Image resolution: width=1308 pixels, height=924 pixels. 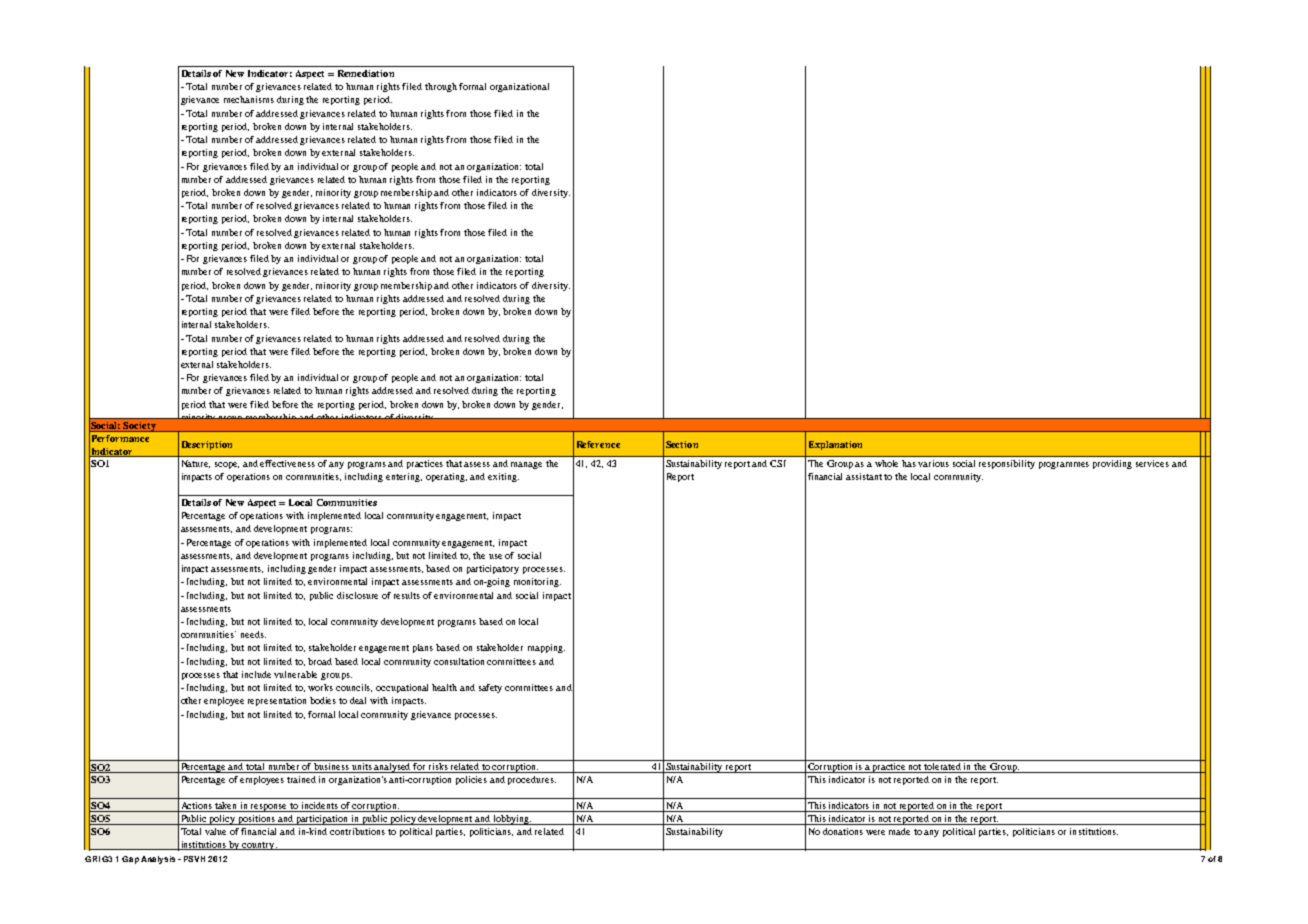 What do you see at coordinates (404, 477) in the screenshot?
I see `entering` at bounding box center [404, 477].
